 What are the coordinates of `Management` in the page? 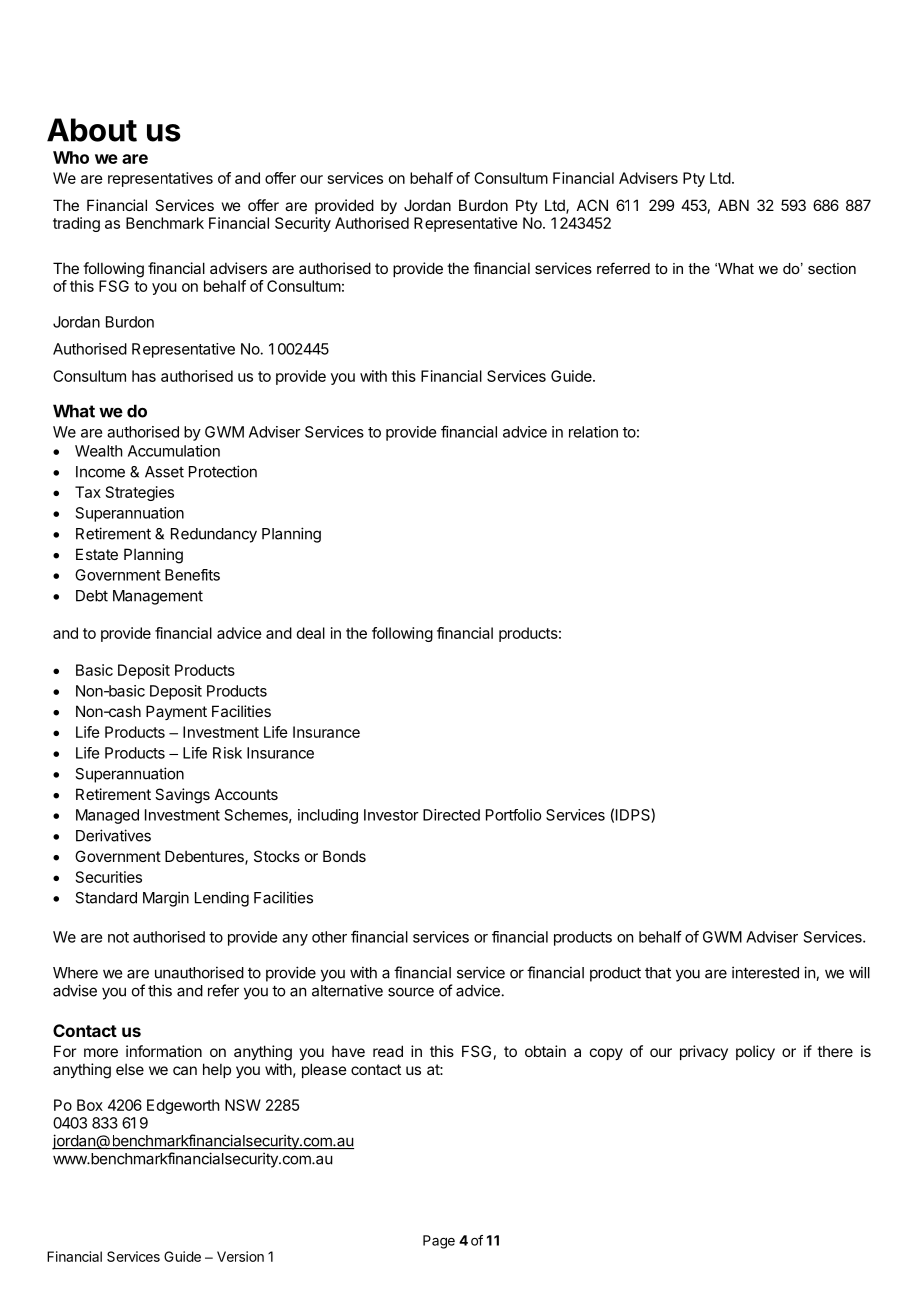 It's located at (158, 597).
